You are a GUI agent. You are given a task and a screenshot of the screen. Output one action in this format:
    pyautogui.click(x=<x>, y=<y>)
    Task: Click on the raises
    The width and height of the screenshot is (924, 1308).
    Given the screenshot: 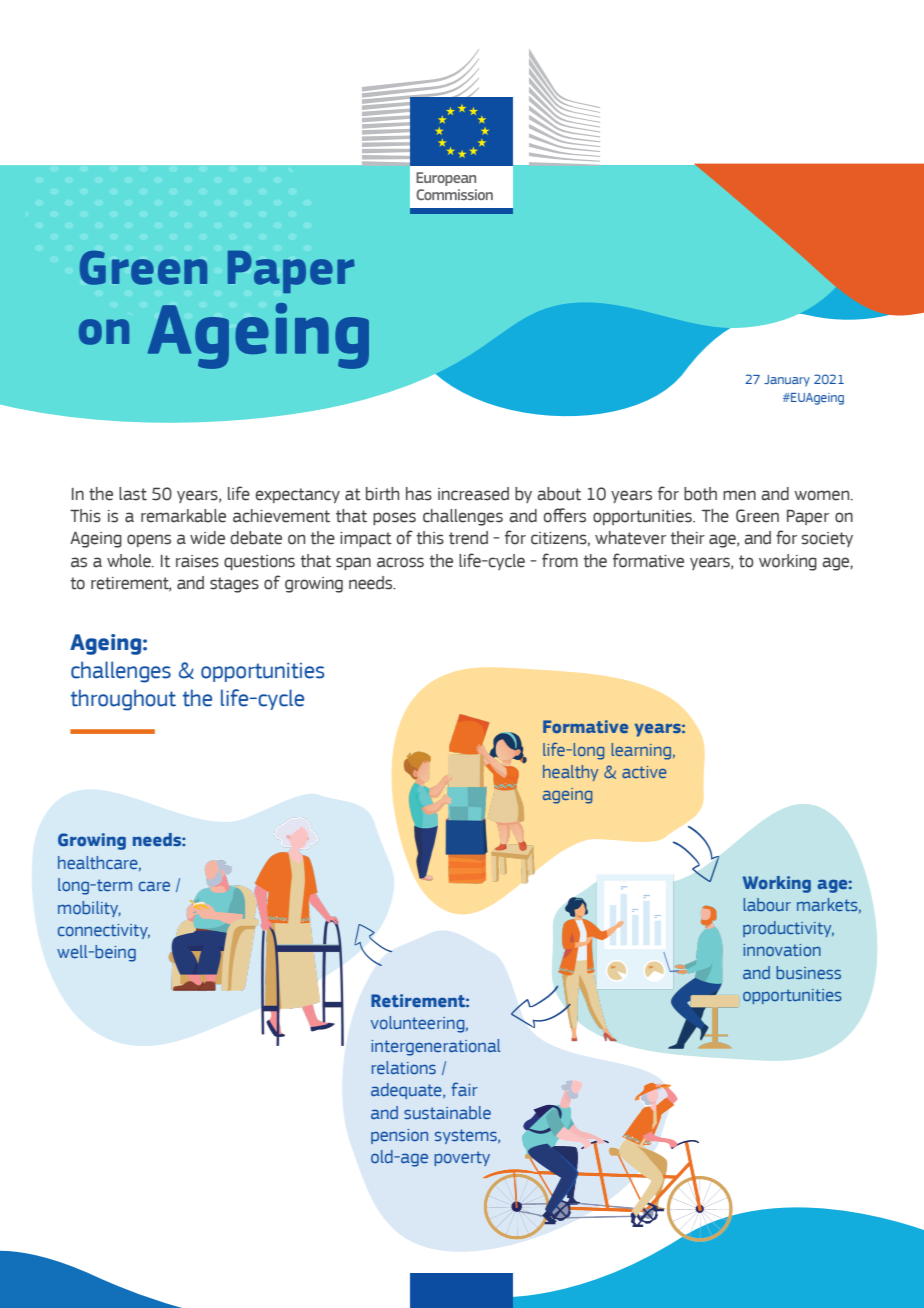 What is the action you would take?
    pyautogui.click(x=197, y=561)
